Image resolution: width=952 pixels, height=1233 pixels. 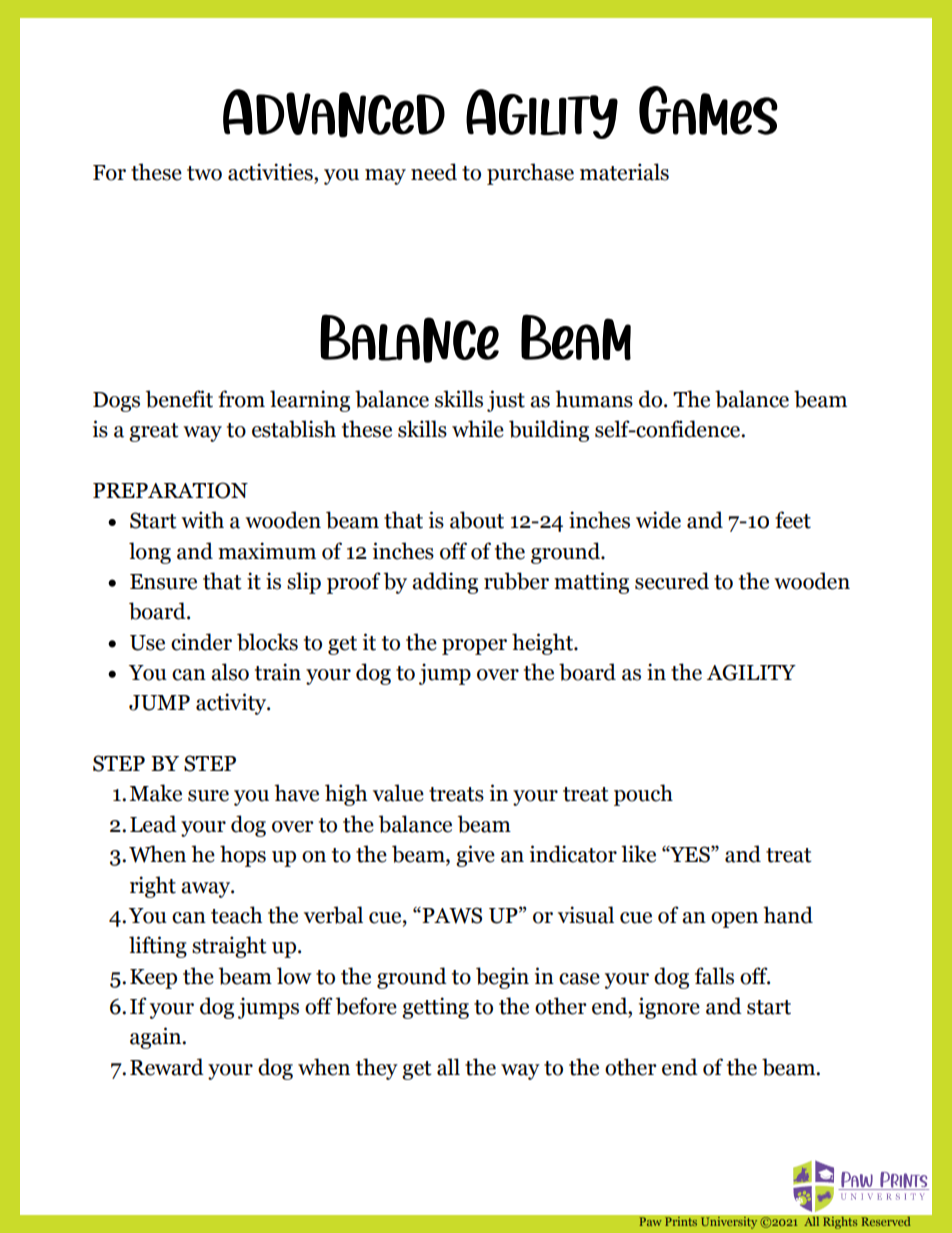 What do you see at coordinates (643, 795) in the screenshot?
I see `pouch` at bounding box center [643, 795].
